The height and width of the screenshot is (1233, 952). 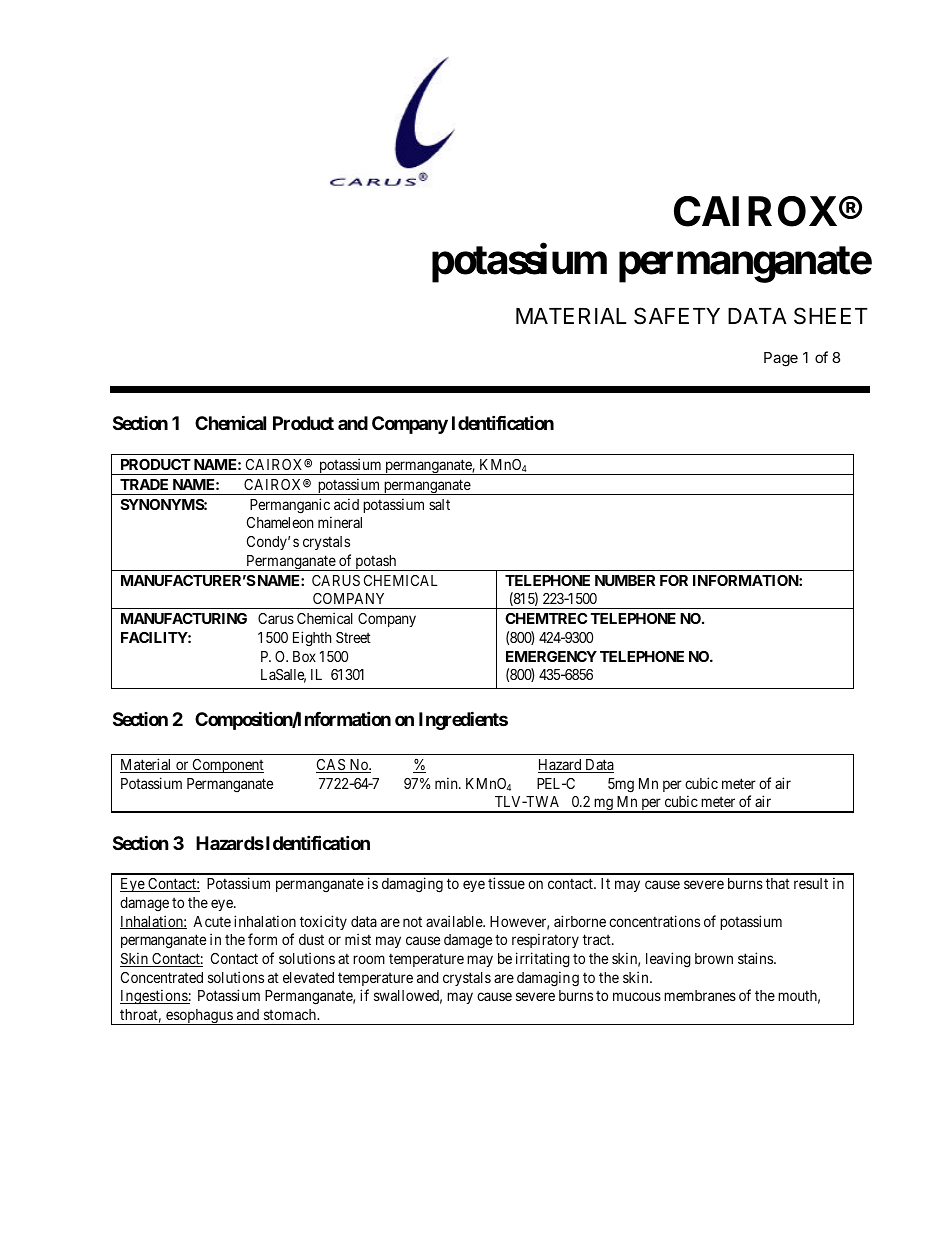 I want to click on SAFETY, so click(x=677, y=316).
